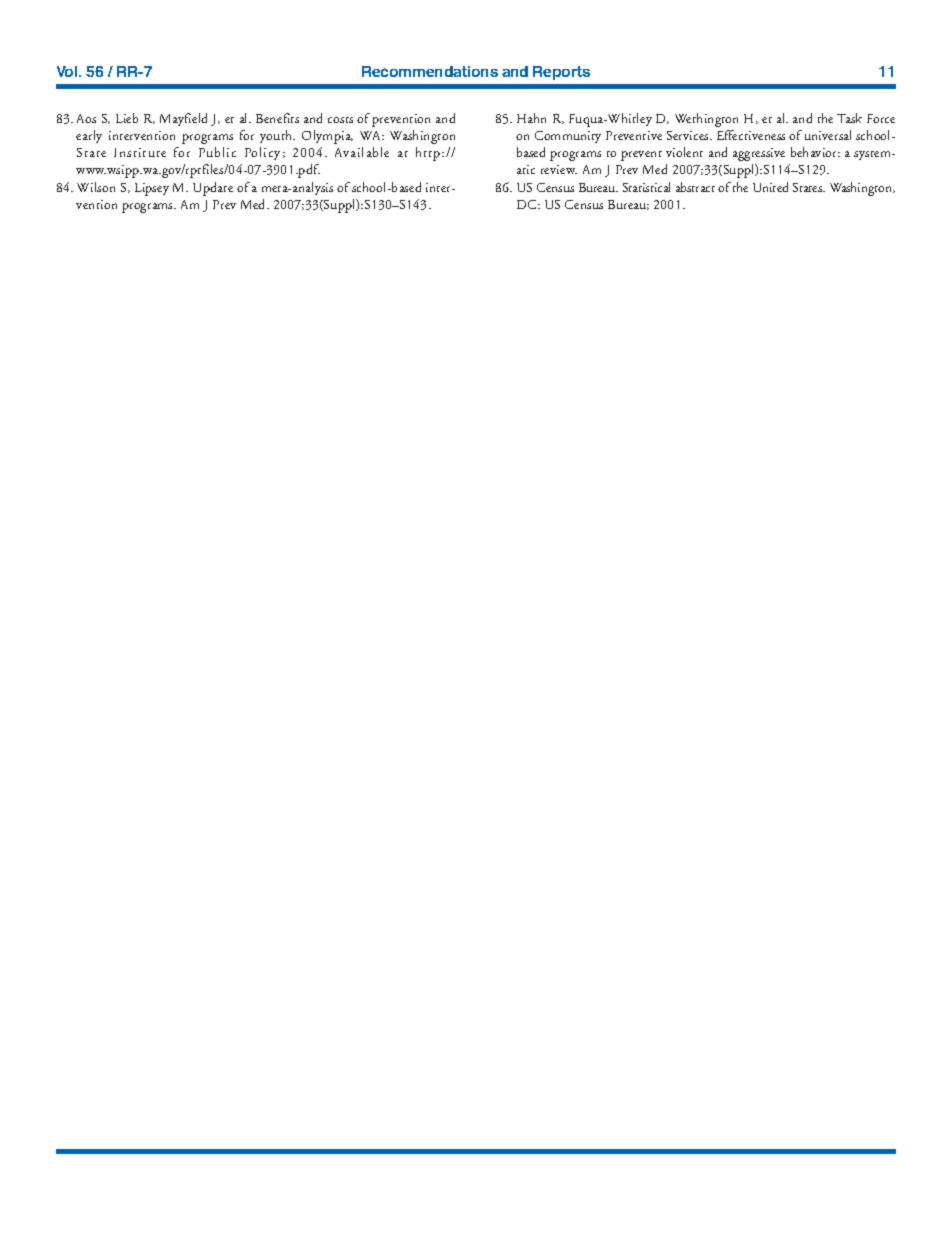 The width and height of the screenshot is (952, 1233). Describe the element at coordinates (430, 71) in the screenshot. I see `Recommendations` at that location.
